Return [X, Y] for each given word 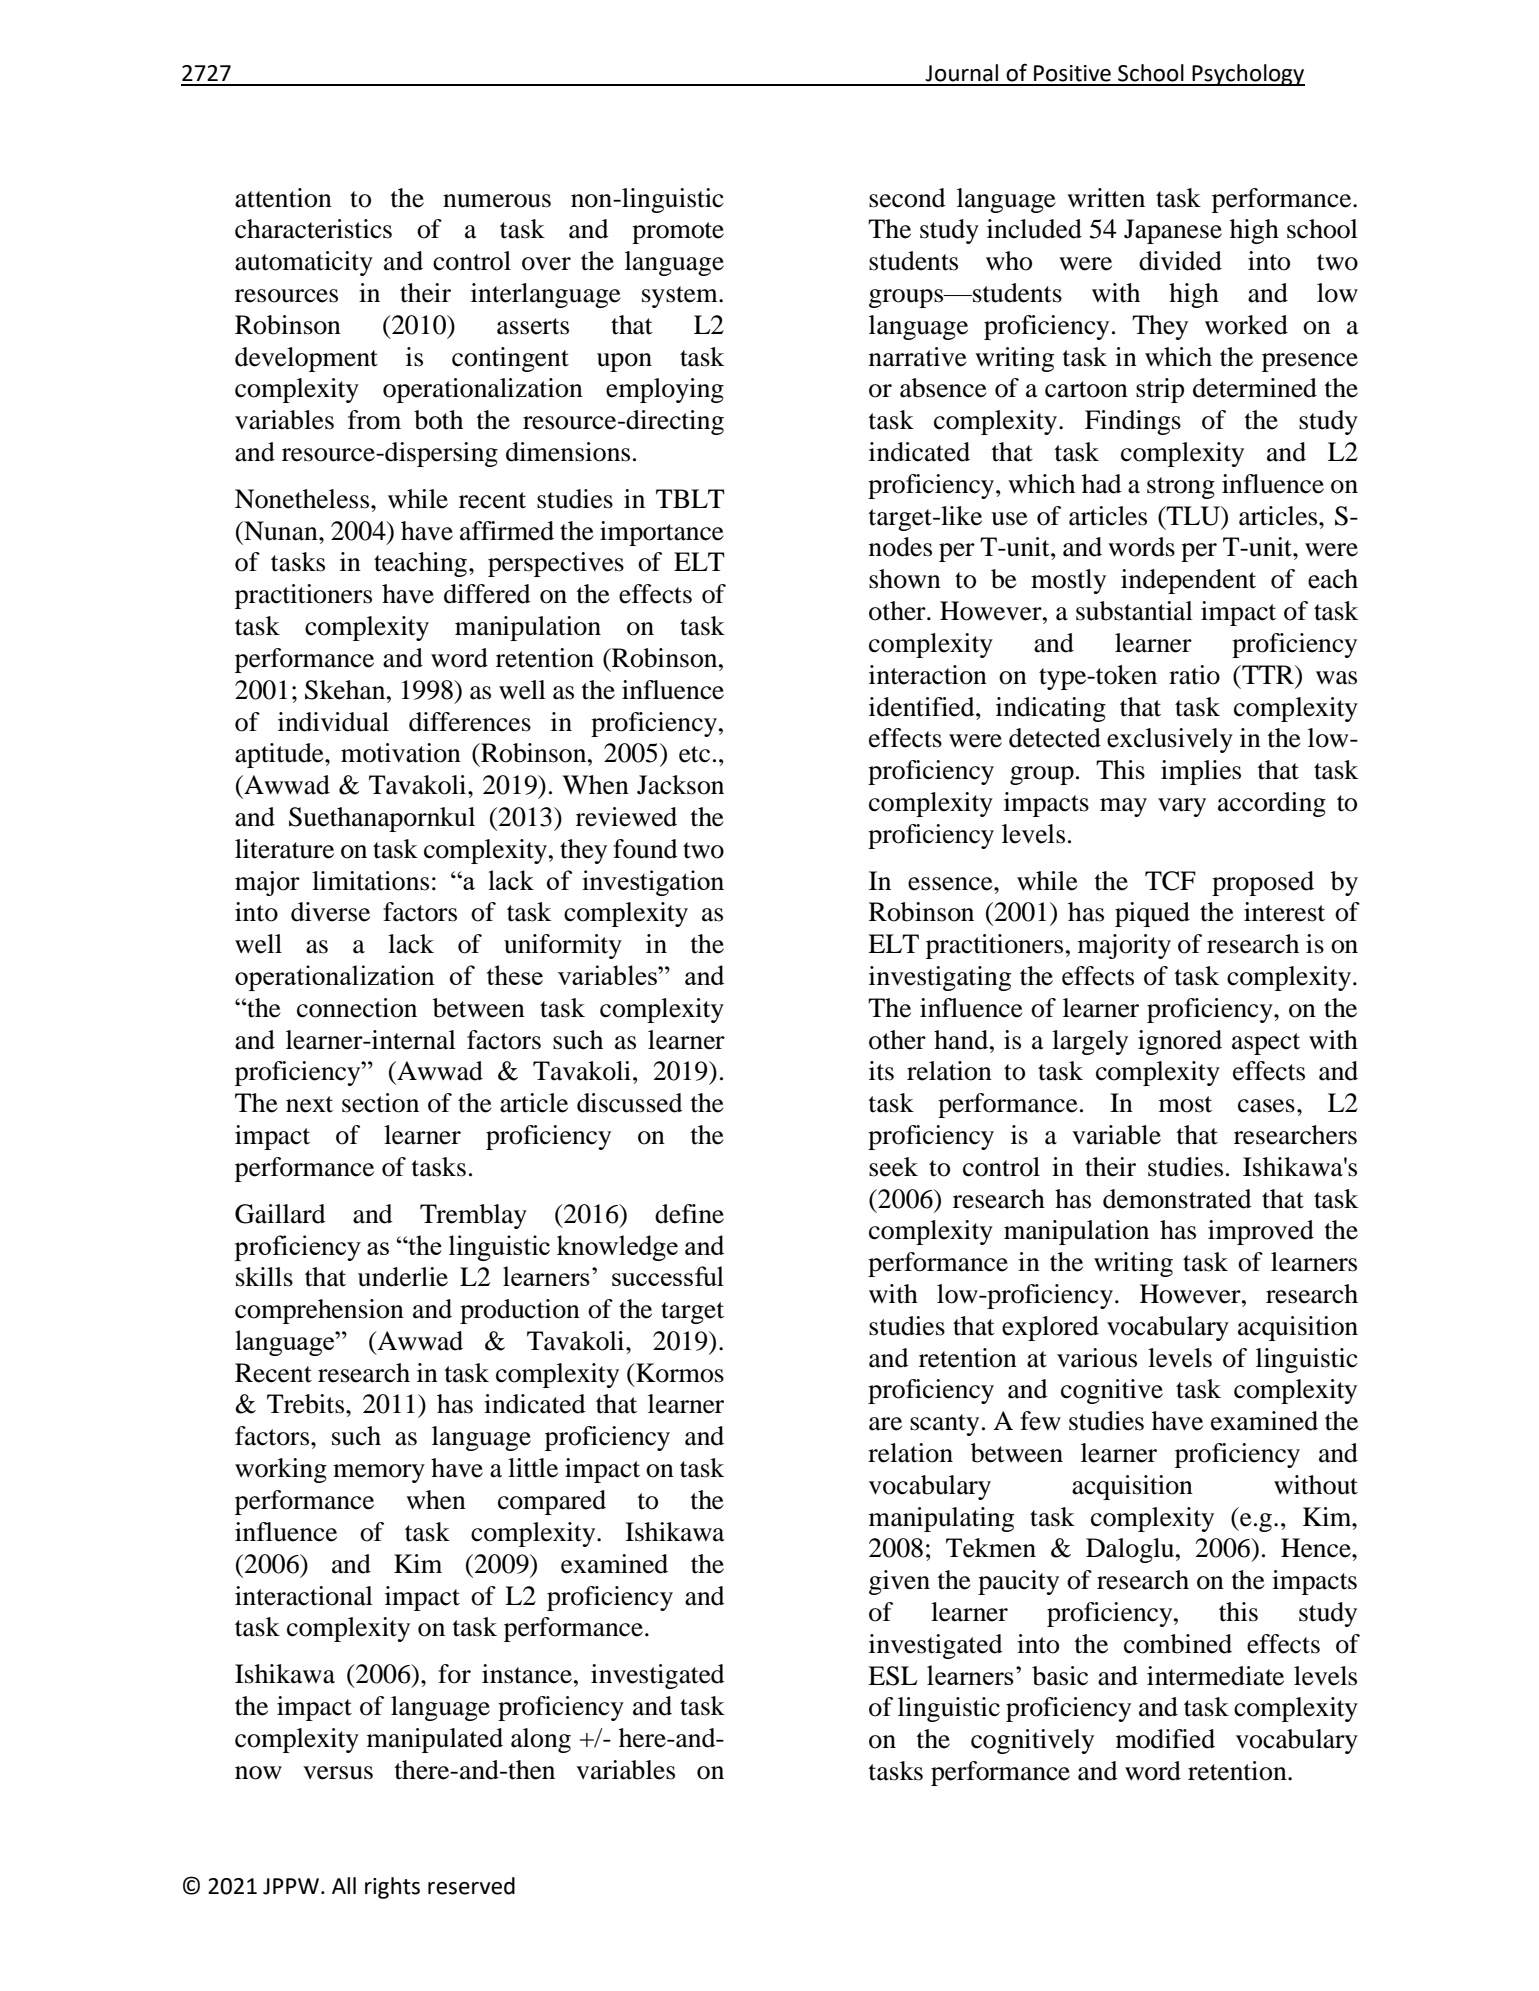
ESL [893, 1676]
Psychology [1248, 75]
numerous [497, 201]
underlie [403, 1277]
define [689, 1214]
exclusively [1170, 740]
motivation [401, 753]
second [907, 198]
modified [1165, 1739]
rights [392, 1888]
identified [923, 707]
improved [1261, 1232]
